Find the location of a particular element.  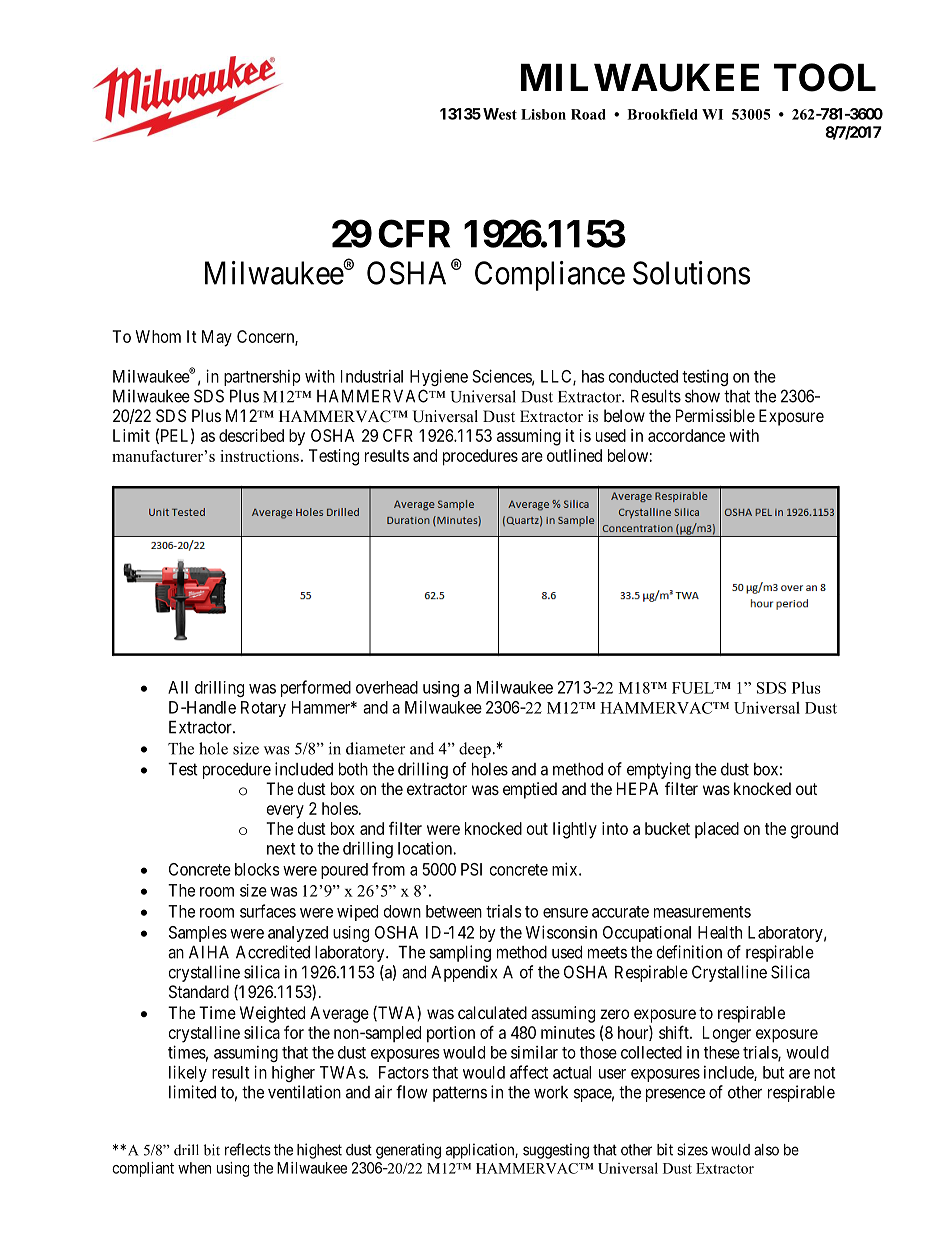

placed is located at coordinates (717, 830).
